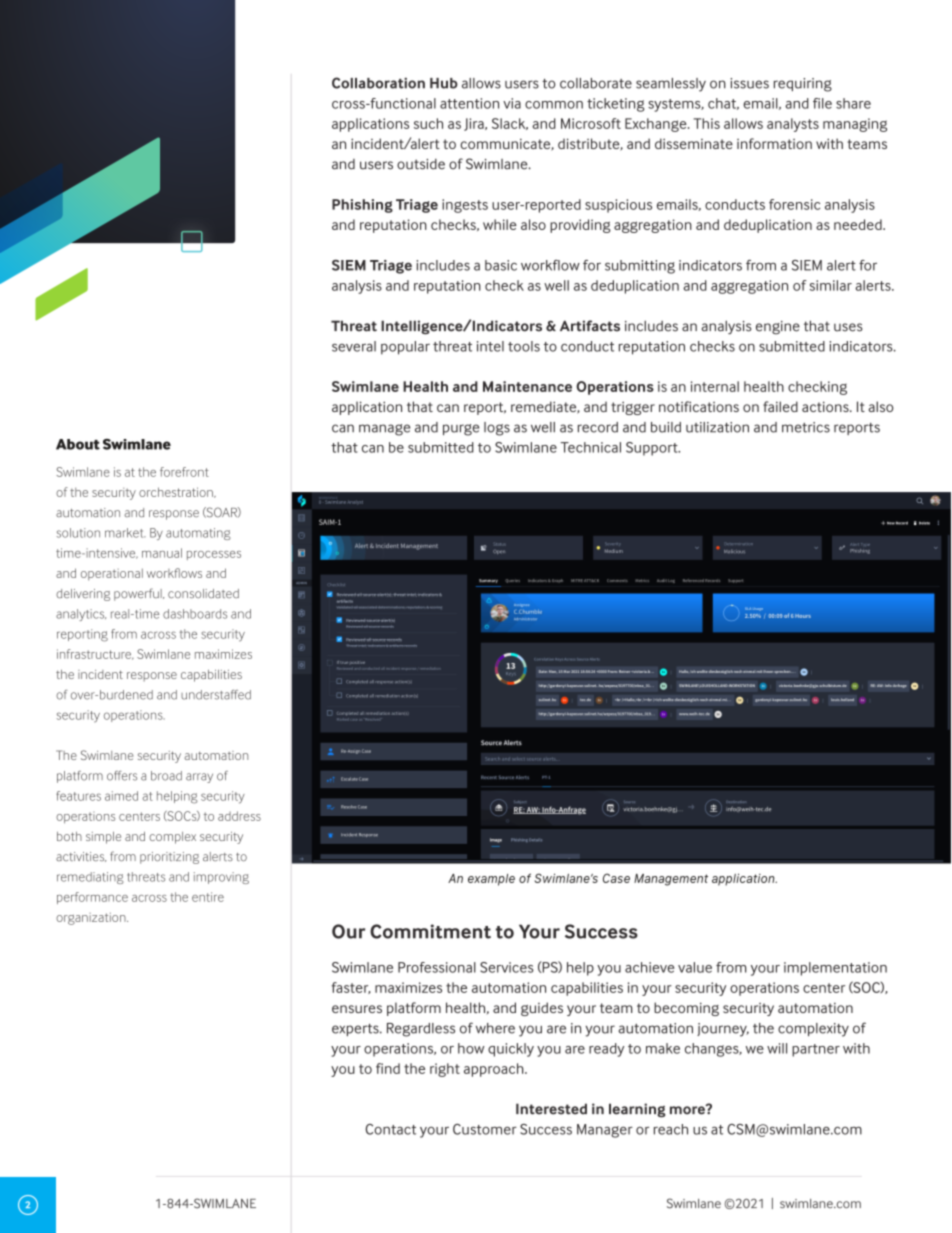 Image resolution: width=952 pixels, height=1233 pixels. What do you see at coordinates (469, 103) in the document?
I see `attention` at bounding box center [469, 103].
